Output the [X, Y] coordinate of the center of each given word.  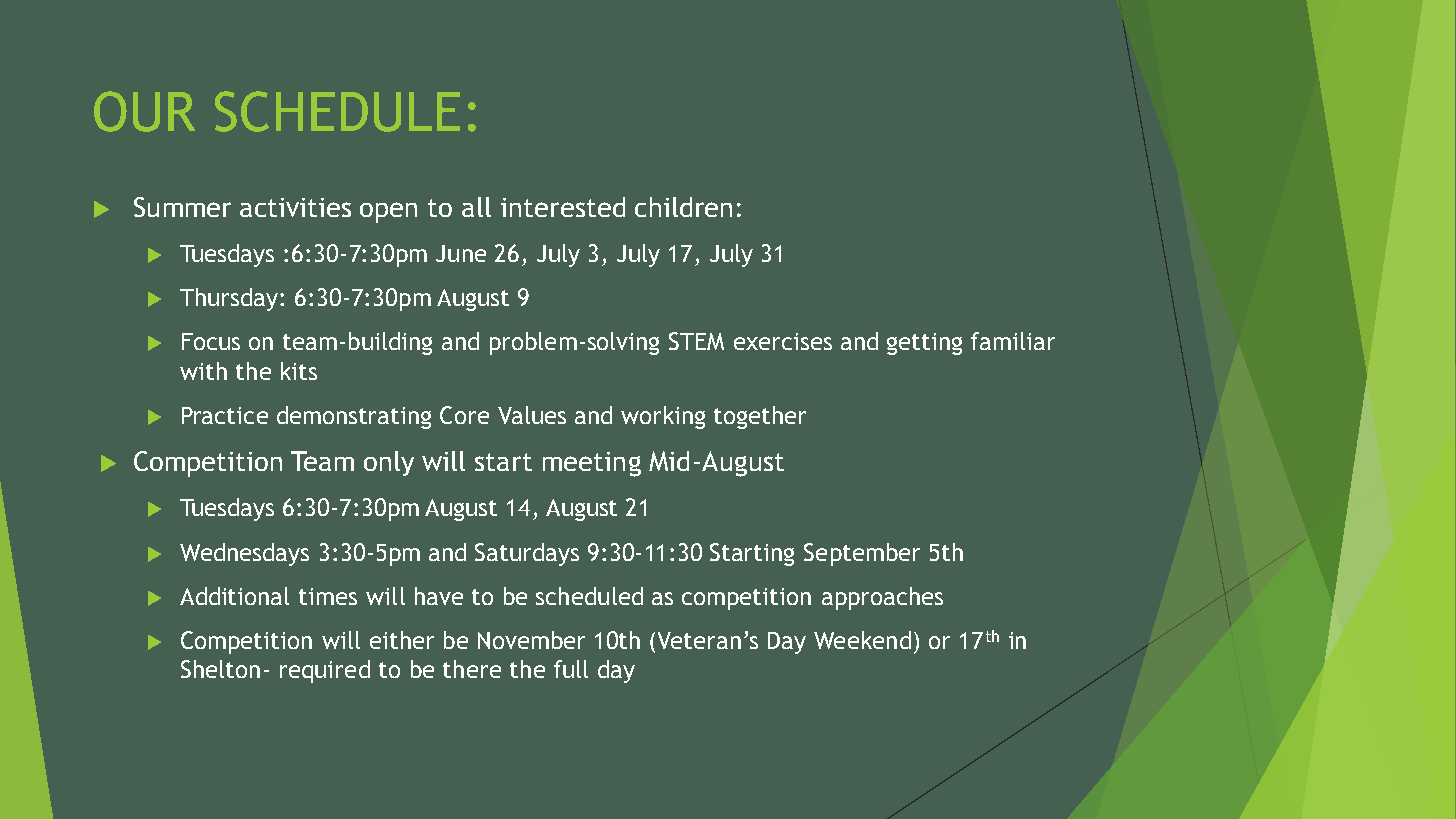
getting [924, 344]
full [571, 669]
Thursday [230, 299]
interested [563, 207]
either [402, 640]
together [760, 417]
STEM [696, 341]
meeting [592, 464]
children [683, 207]
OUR [144, 111]
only [389, 463]
